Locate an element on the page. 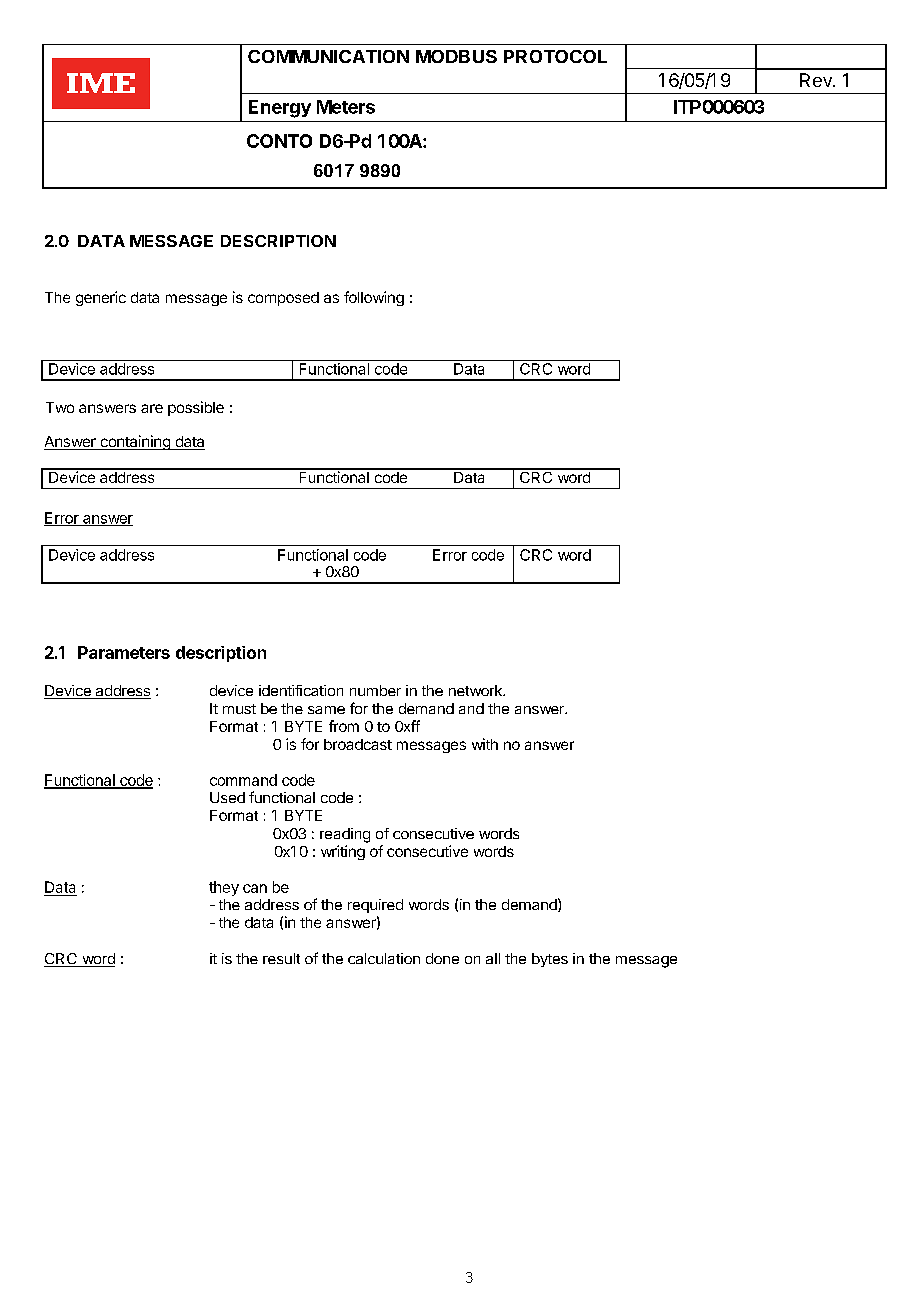  MODBUS is located at coordinates (456, 56).
